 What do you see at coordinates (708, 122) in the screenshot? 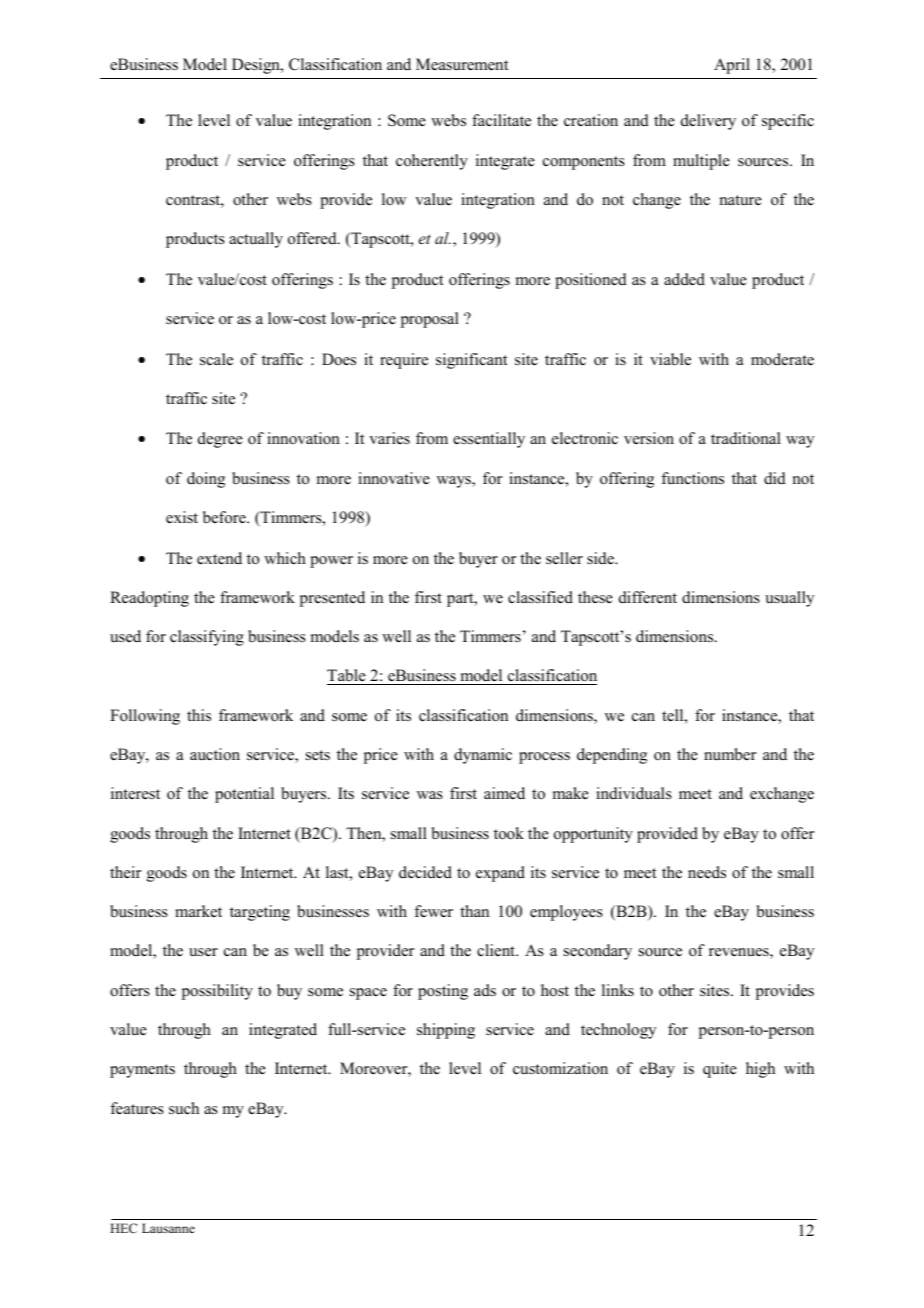
I see `delivery` at bounding box center [708, 122].
